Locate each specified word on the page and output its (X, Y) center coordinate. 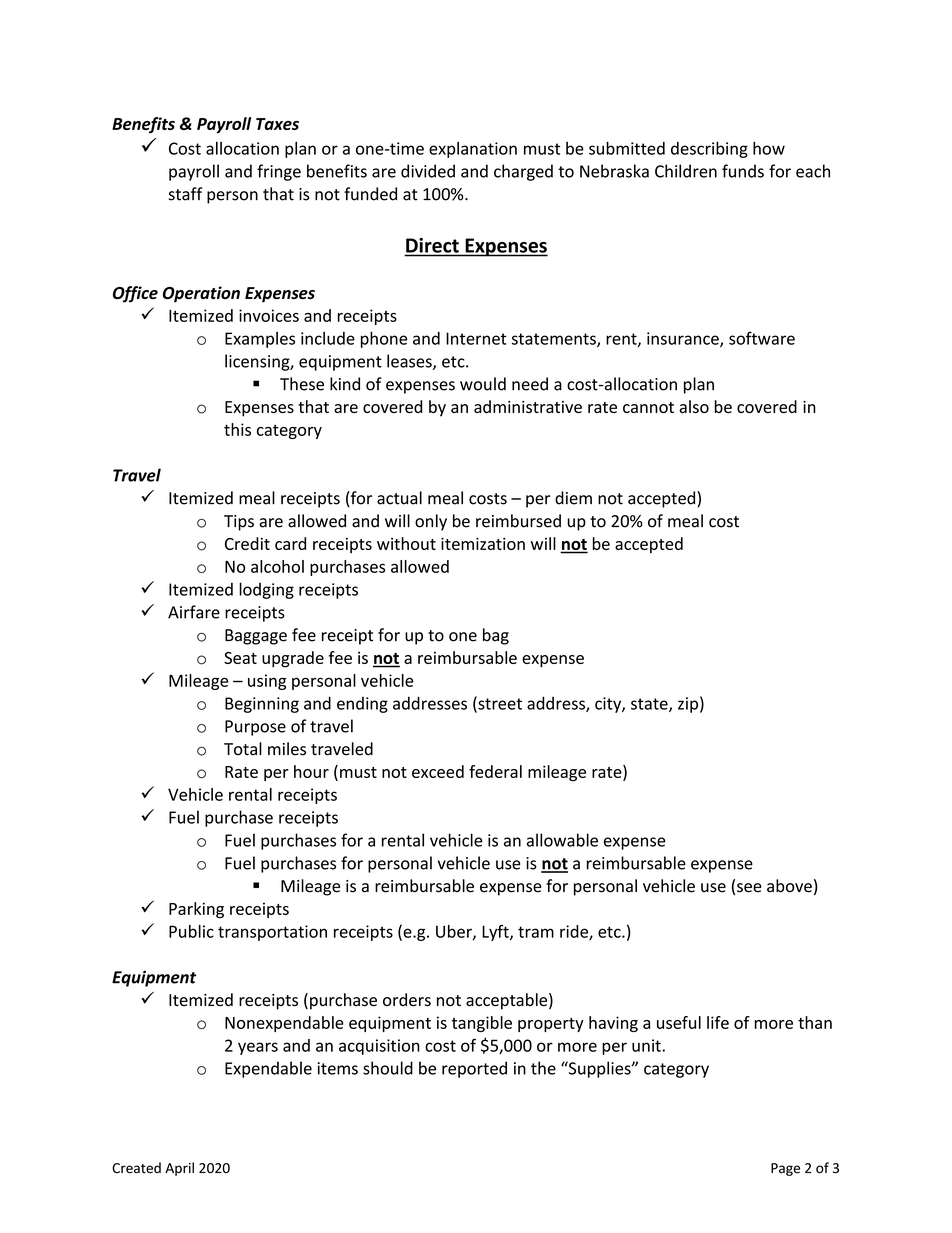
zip (688, 705)
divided (428, 171)
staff (186, 194)
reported (474, 1069)
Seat (240, 658)
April (179, 1169)
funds (743, 171)
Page (785, 1169)
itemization (483, 543)
